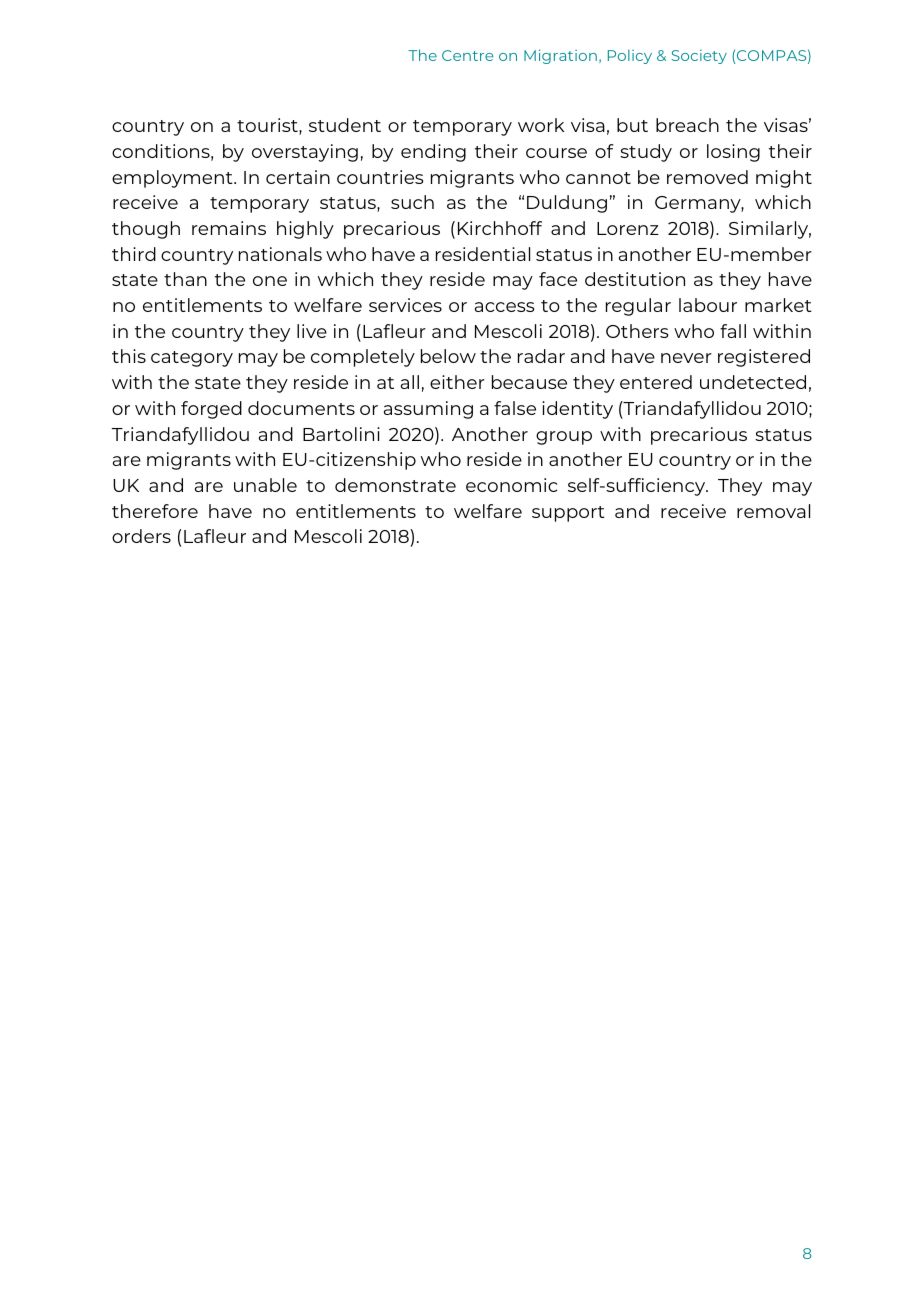 The image size is (924, 1308). Describe the element at coordinates (568, 514) in the screenshot. I see `support` at that location.
